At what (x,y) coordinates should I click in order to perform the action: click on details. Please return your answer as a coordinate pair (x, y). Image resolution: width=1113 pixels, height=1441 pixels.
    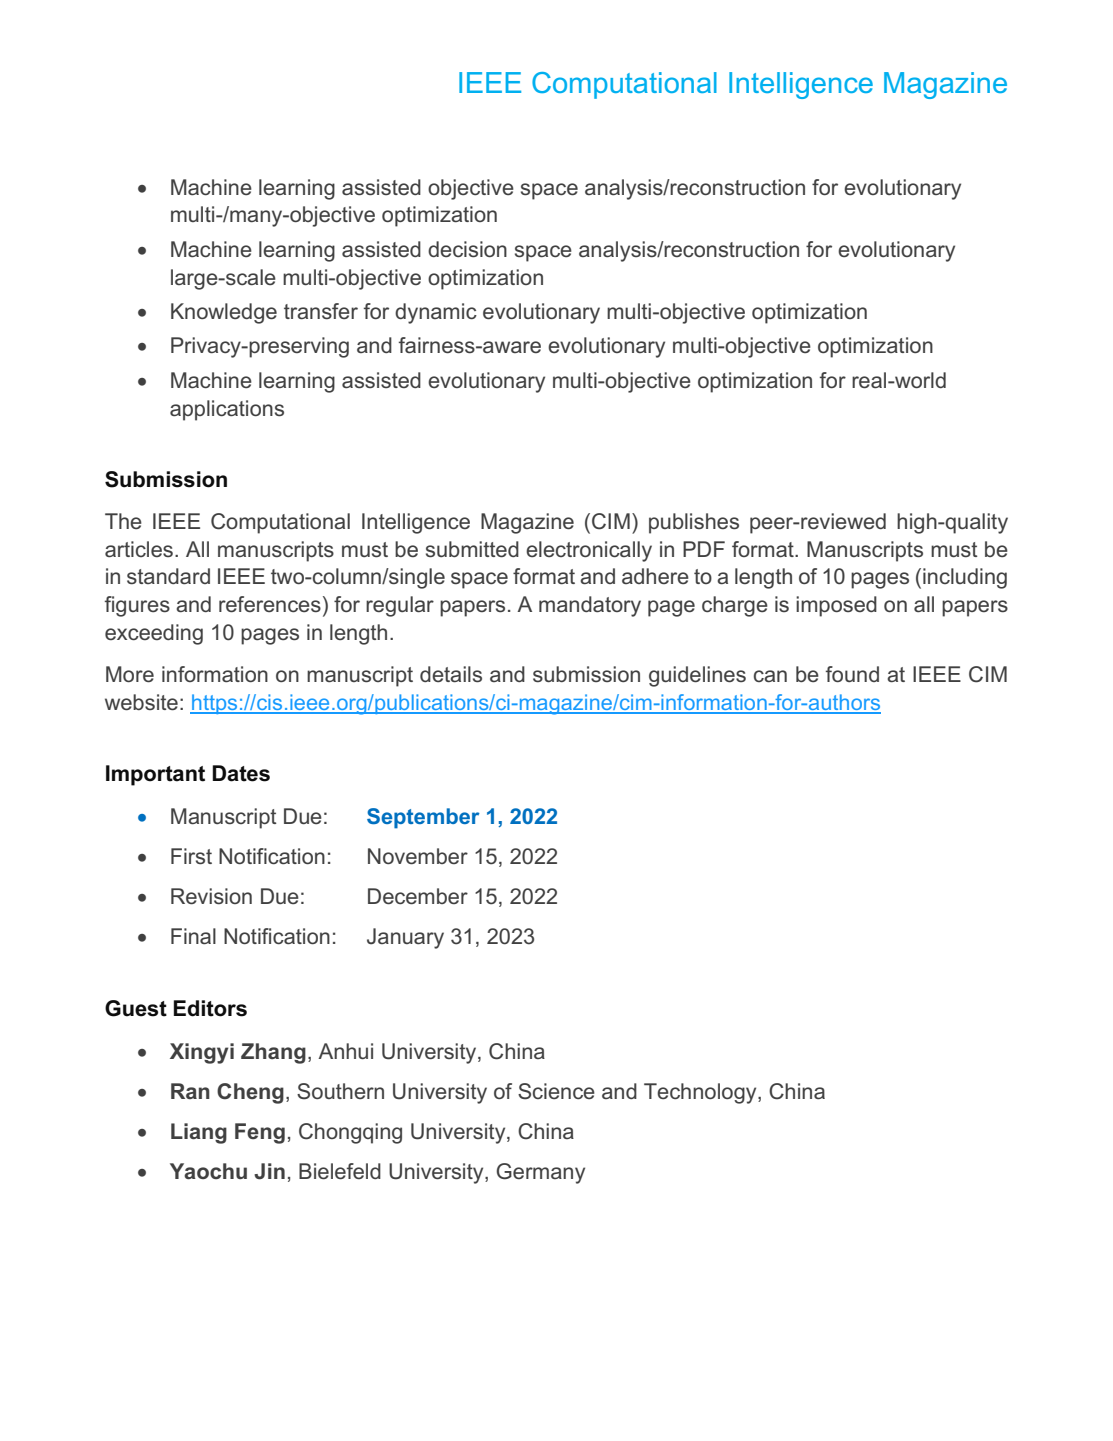
    Looking at the image, I should click on (451, 674).
